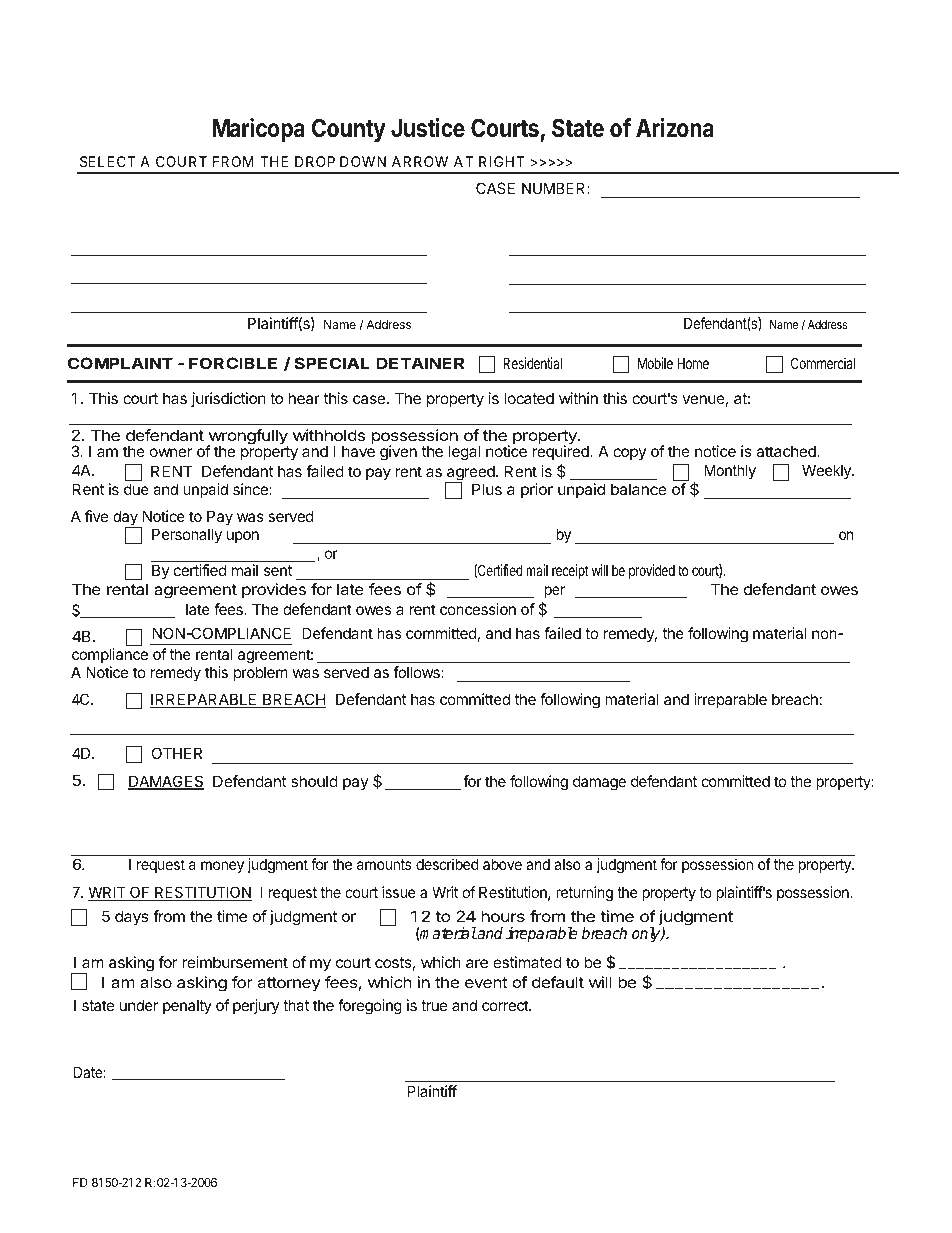 This document has height=1233, width=952. I want to click on Justice, so click(428, 128).
